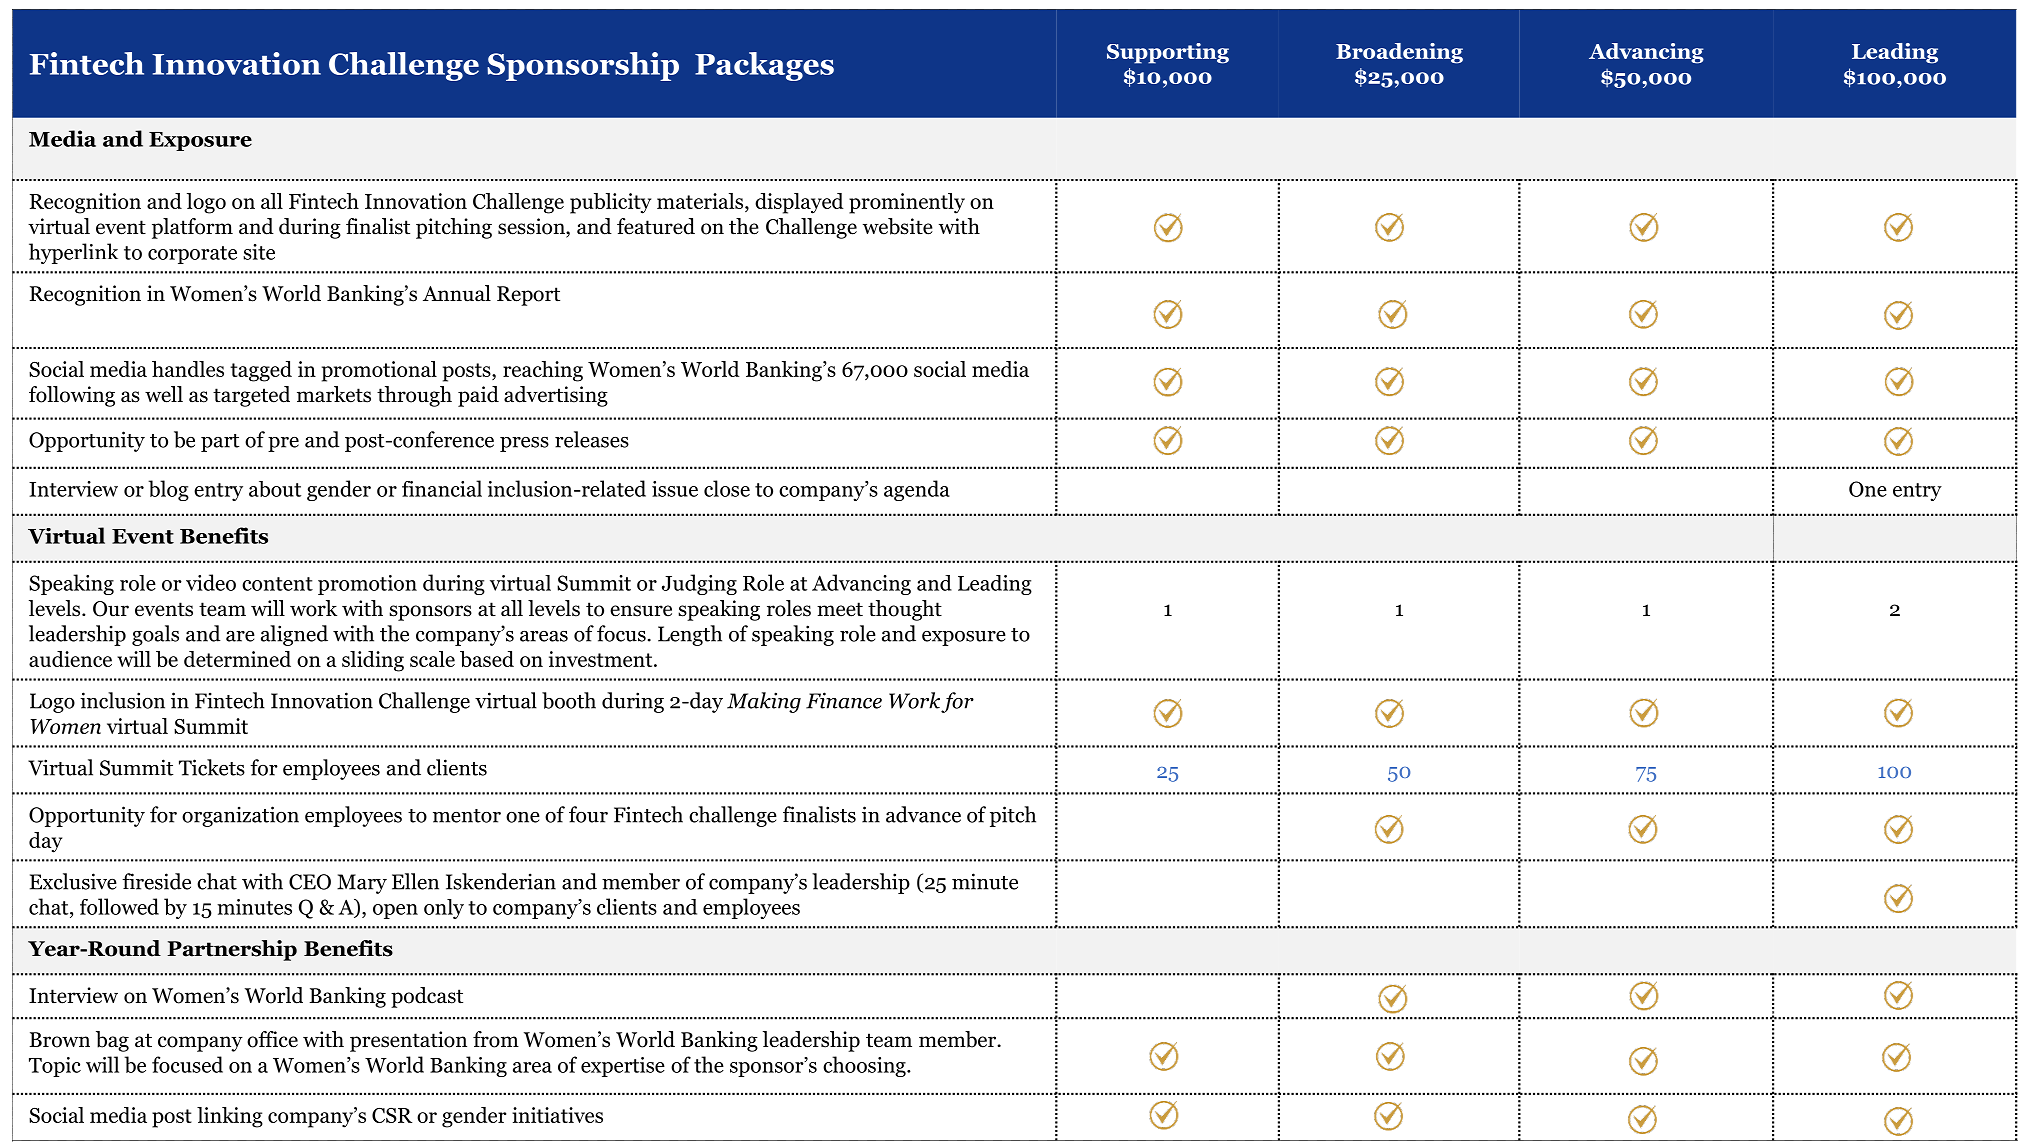 This page has width=2033, height=1143. Describe the element at coordinates (764, 702) in the page. I see `Making` at that location.
